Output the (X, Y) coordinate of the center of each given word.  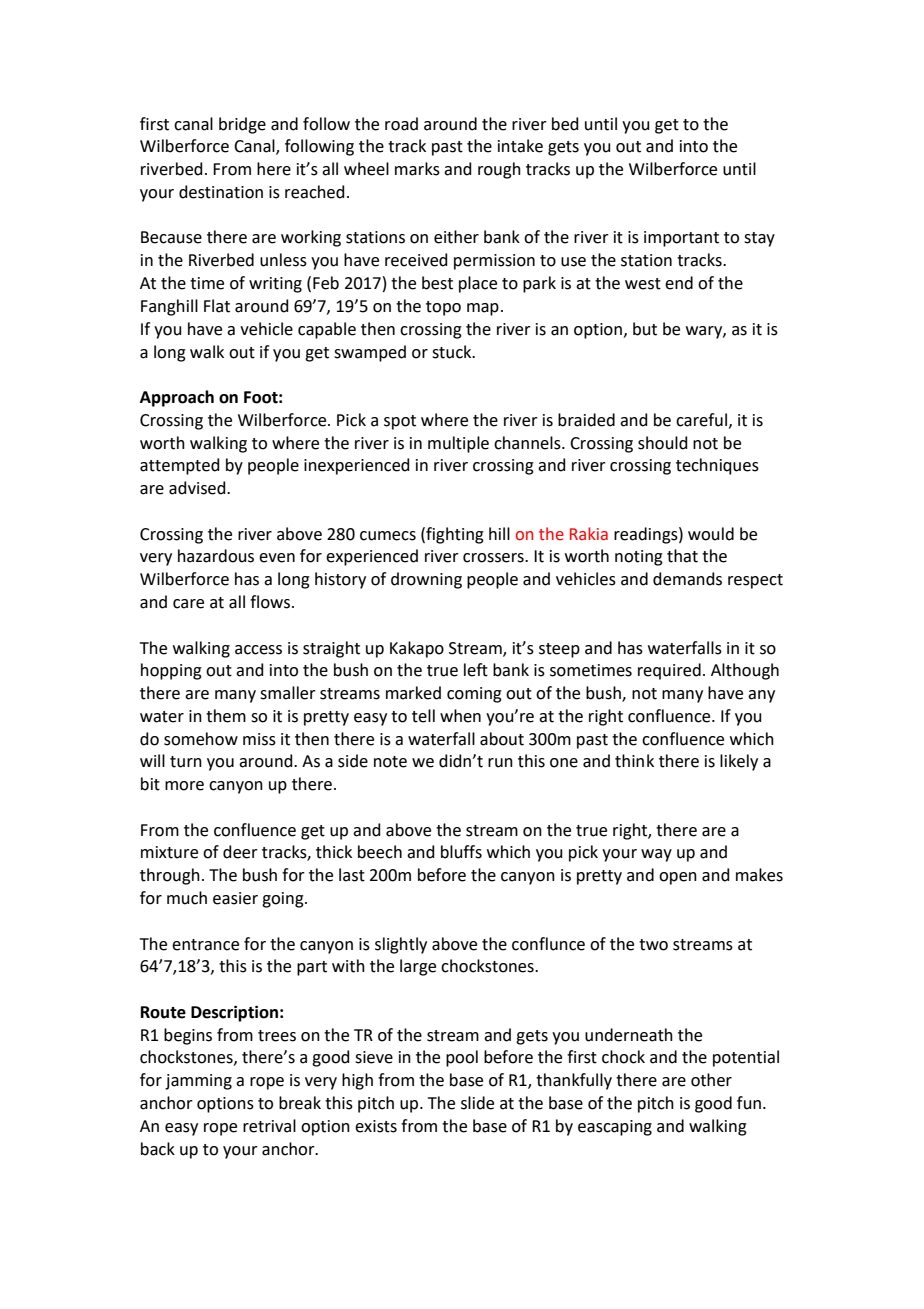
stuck (453, 352)
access (258, 650)
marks (417, 169)
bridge (242, 125)
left (476, 670)
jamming (198, 1082)
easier (235, 898)
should (663, 443)
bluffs (461, 852)
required (669, 671)
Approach (177, 398)
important (681, 239)
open (678, 878)
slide (477, 1103)
